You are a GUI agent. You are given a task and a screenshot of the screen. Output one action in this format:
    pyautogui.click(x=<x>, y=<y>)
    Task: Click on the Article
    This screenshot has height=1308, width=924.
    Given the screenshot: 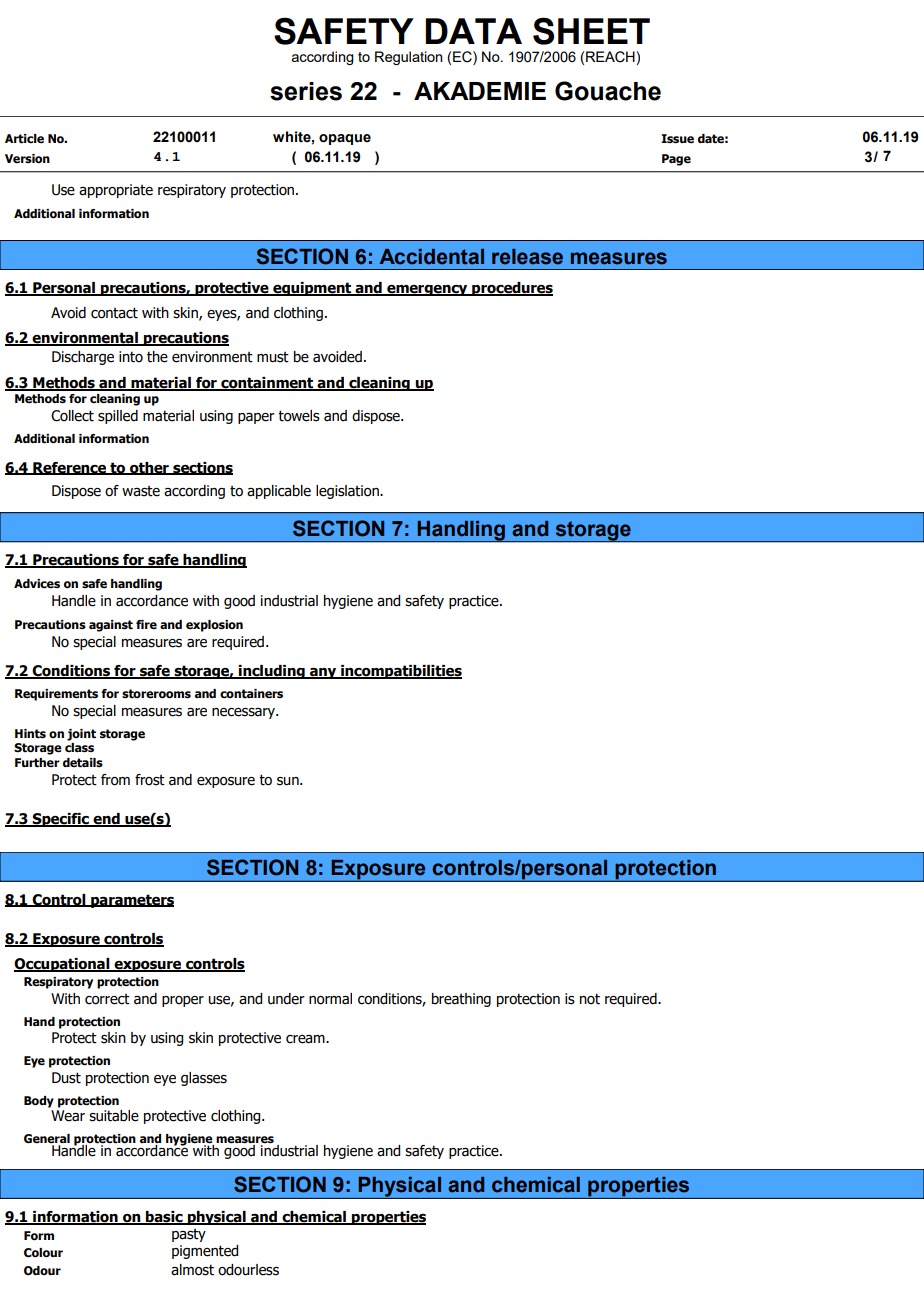 What is the action you would take?
    pyautogui.click(x=24, y=139)
